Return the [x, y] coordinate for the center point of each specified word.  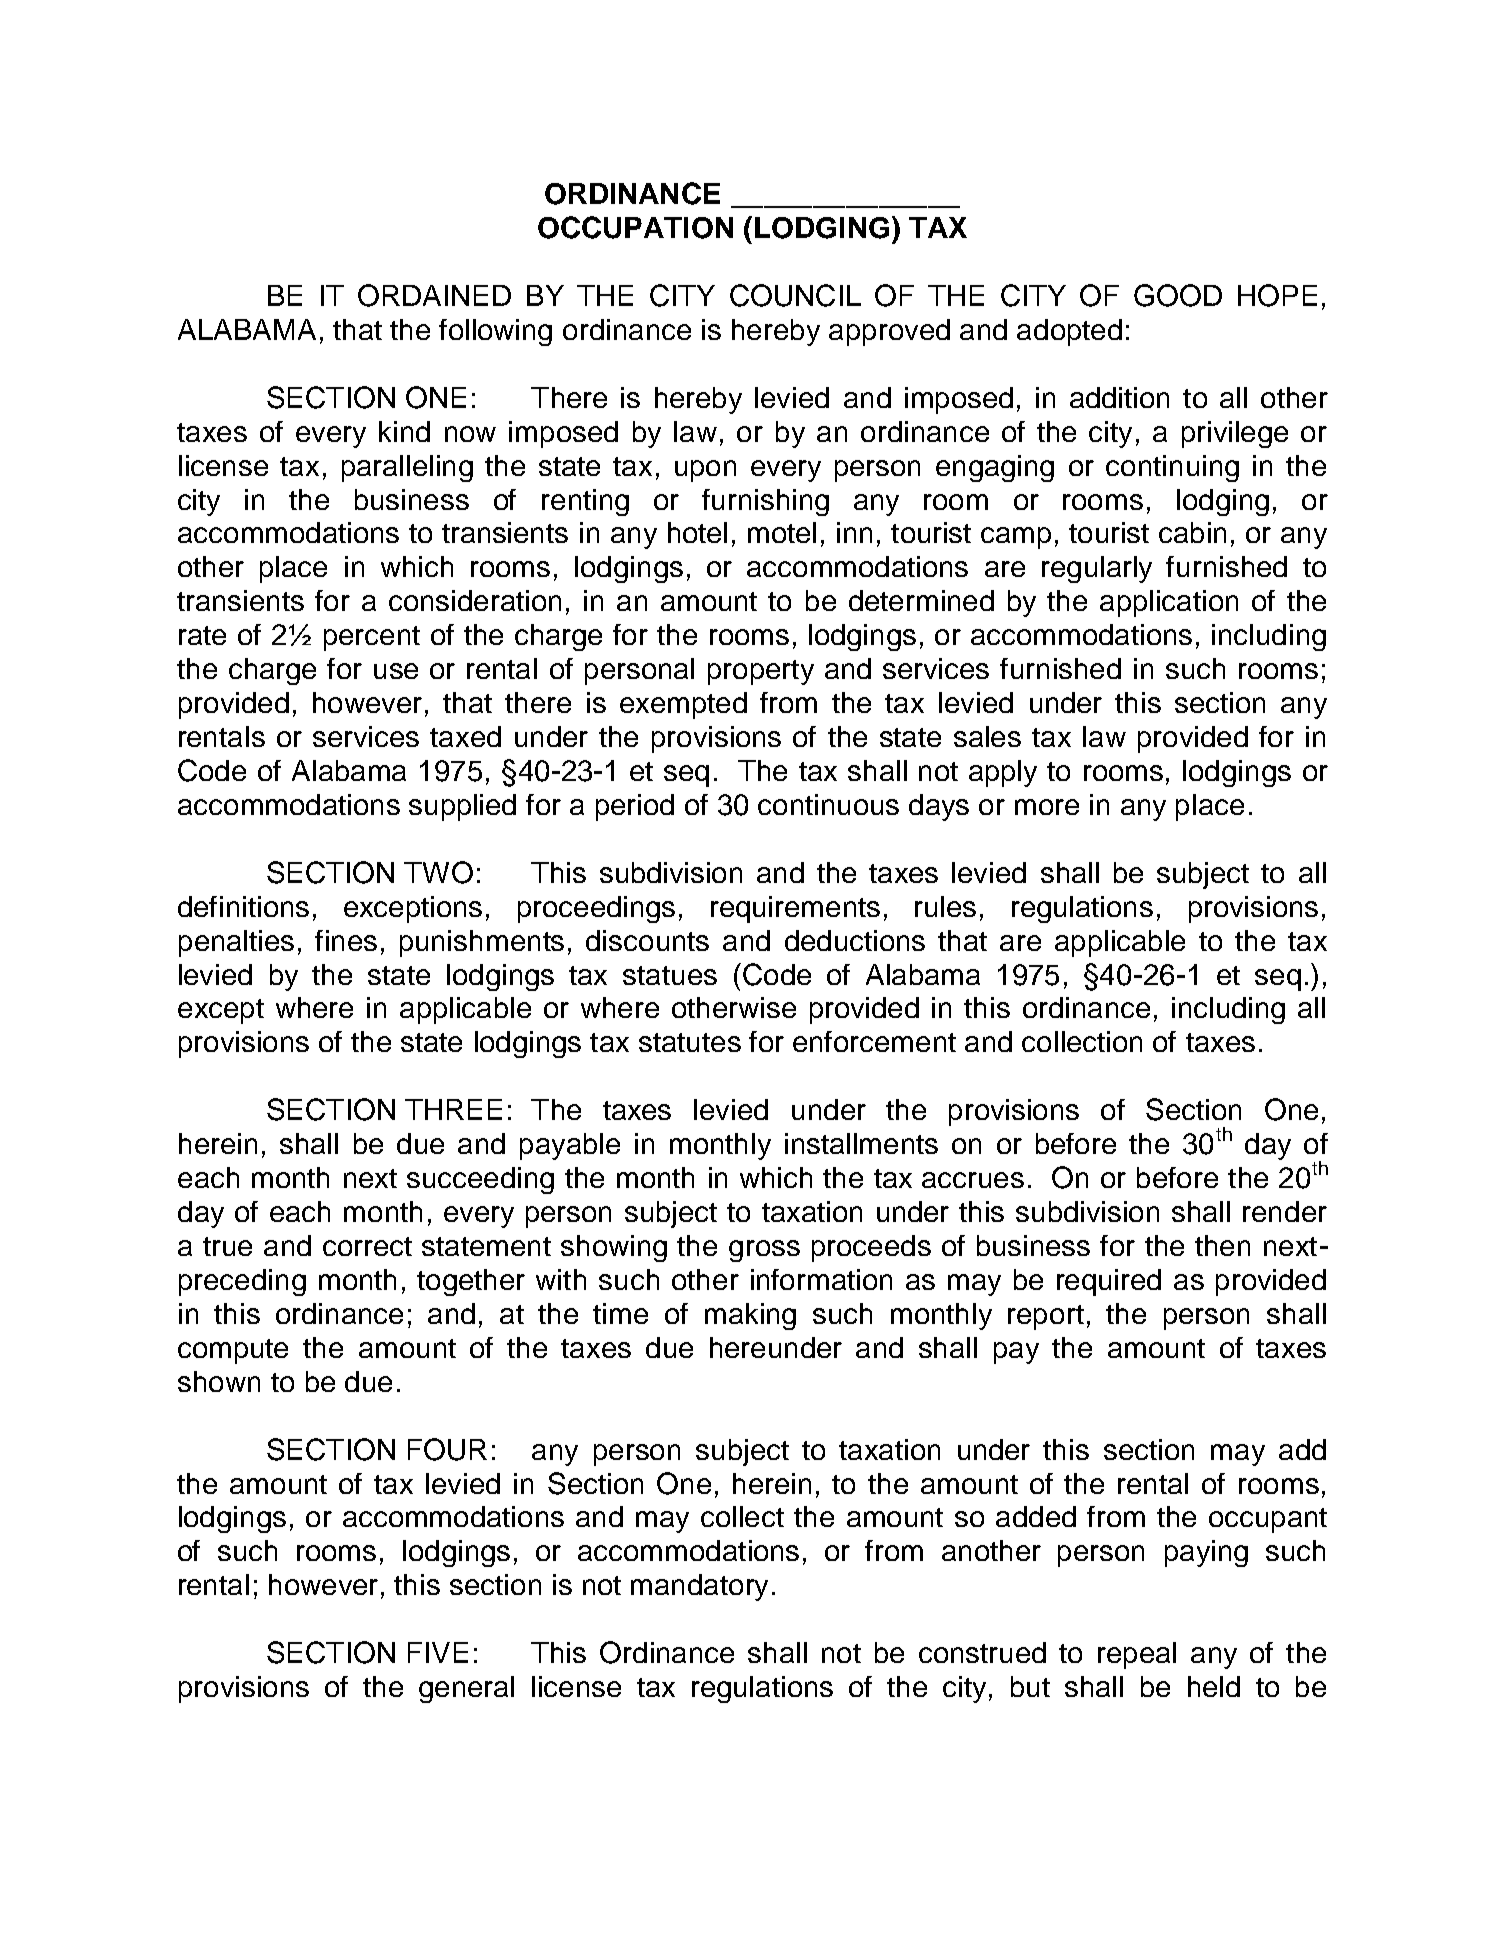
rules [945, 906]
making [750, 1316]
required [1109, 1282]
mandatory [699, 1587]
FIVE [438, 1652]
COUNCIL [795, 295]
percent [372, 638]
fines [346, 940]
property [761, 672]
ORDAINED [434, 295]
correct [367, 1246]
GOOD [1178, 295]
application [1169, 603]
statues [670, 975]
